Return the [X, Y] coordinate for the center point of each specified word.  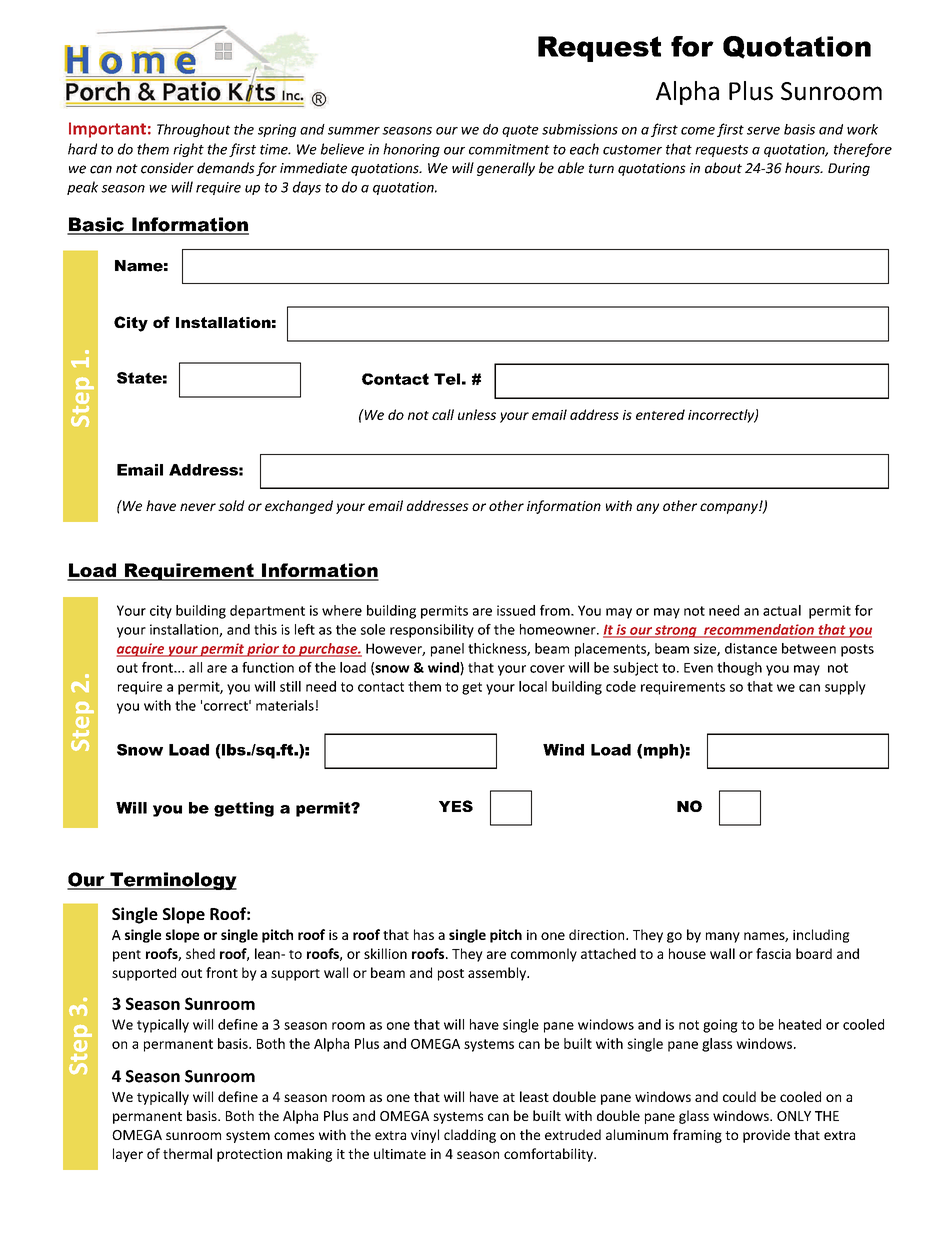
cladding [470, 1136]
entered [660, 414]
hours [803, 168]
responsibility [432, 631]
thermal [187, 1153]
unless [477, 414]
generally [506, 169]
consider [167, 168]
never [198, 507]
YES [456, 806]
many [723, 937]
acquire [141, 650]
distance [751, 648]
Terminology [172, 881]
